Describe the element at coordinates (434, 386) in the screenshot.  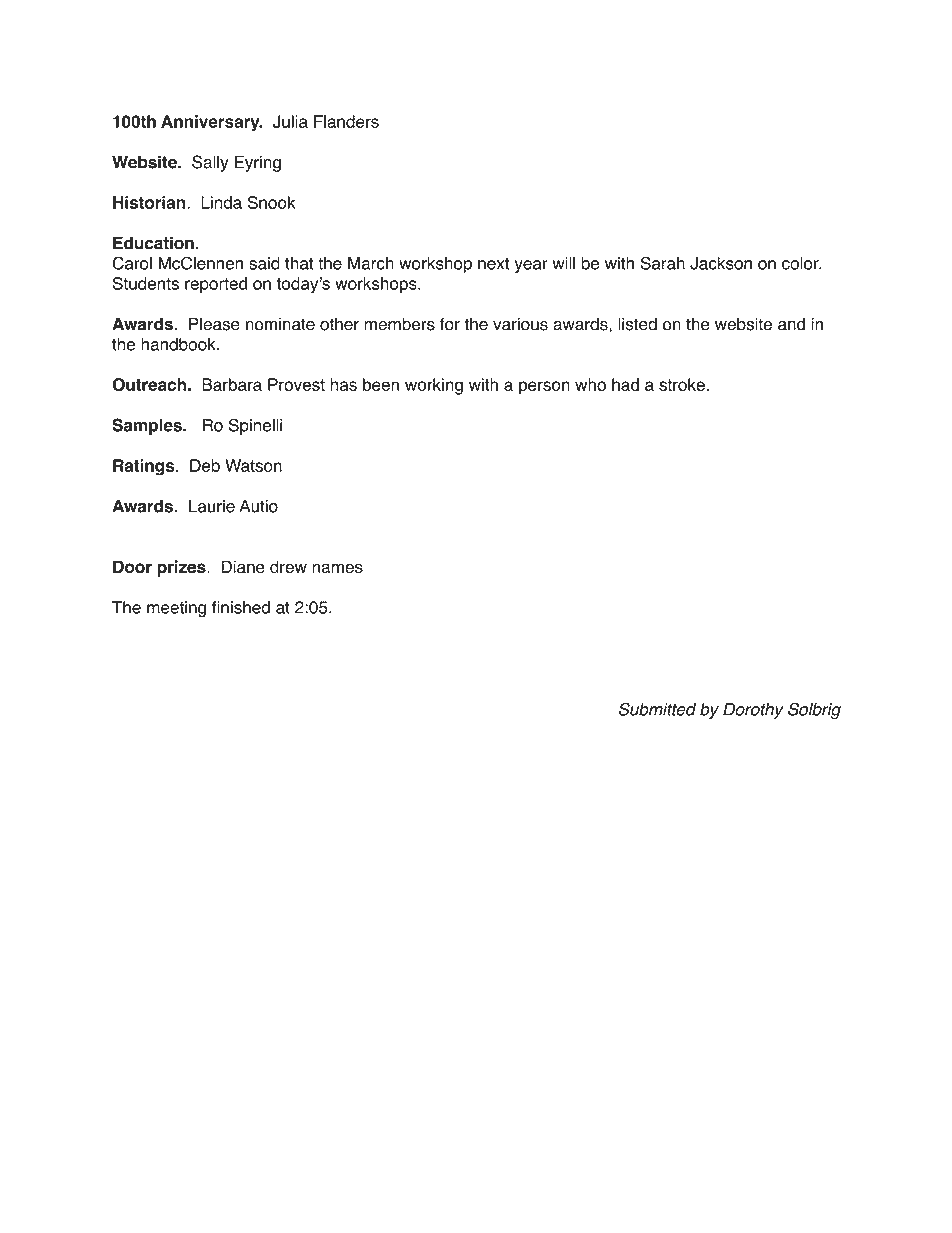
I see `working` at that location.
